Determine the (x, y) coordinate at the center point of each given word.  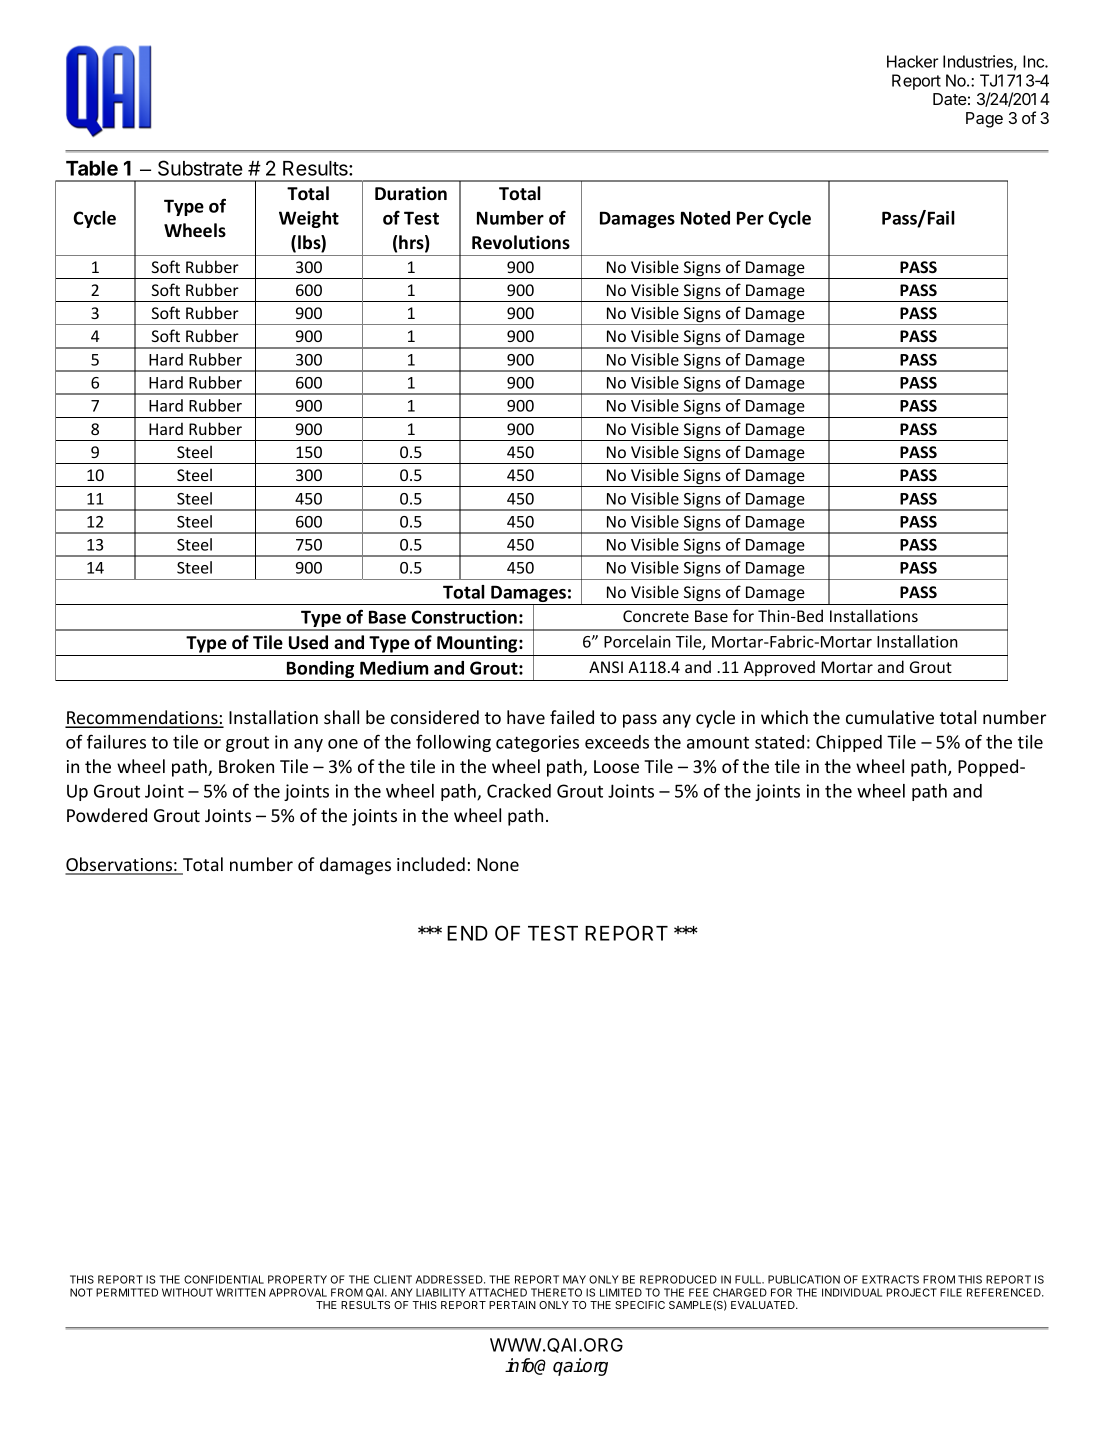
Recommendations (142, 718)
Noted (705, 218)
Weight (309, 219)
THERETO (556, 1292)
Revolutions (521, 242)
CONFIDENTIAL (224, 1279)
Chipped (849, 743)
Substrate (200, 168)
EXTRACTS (890, 1279)
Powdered (107, 815)
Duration (411, 193)
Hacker (912, 61)
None (498, 864)
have (526, 717)
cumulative (890, 717)
